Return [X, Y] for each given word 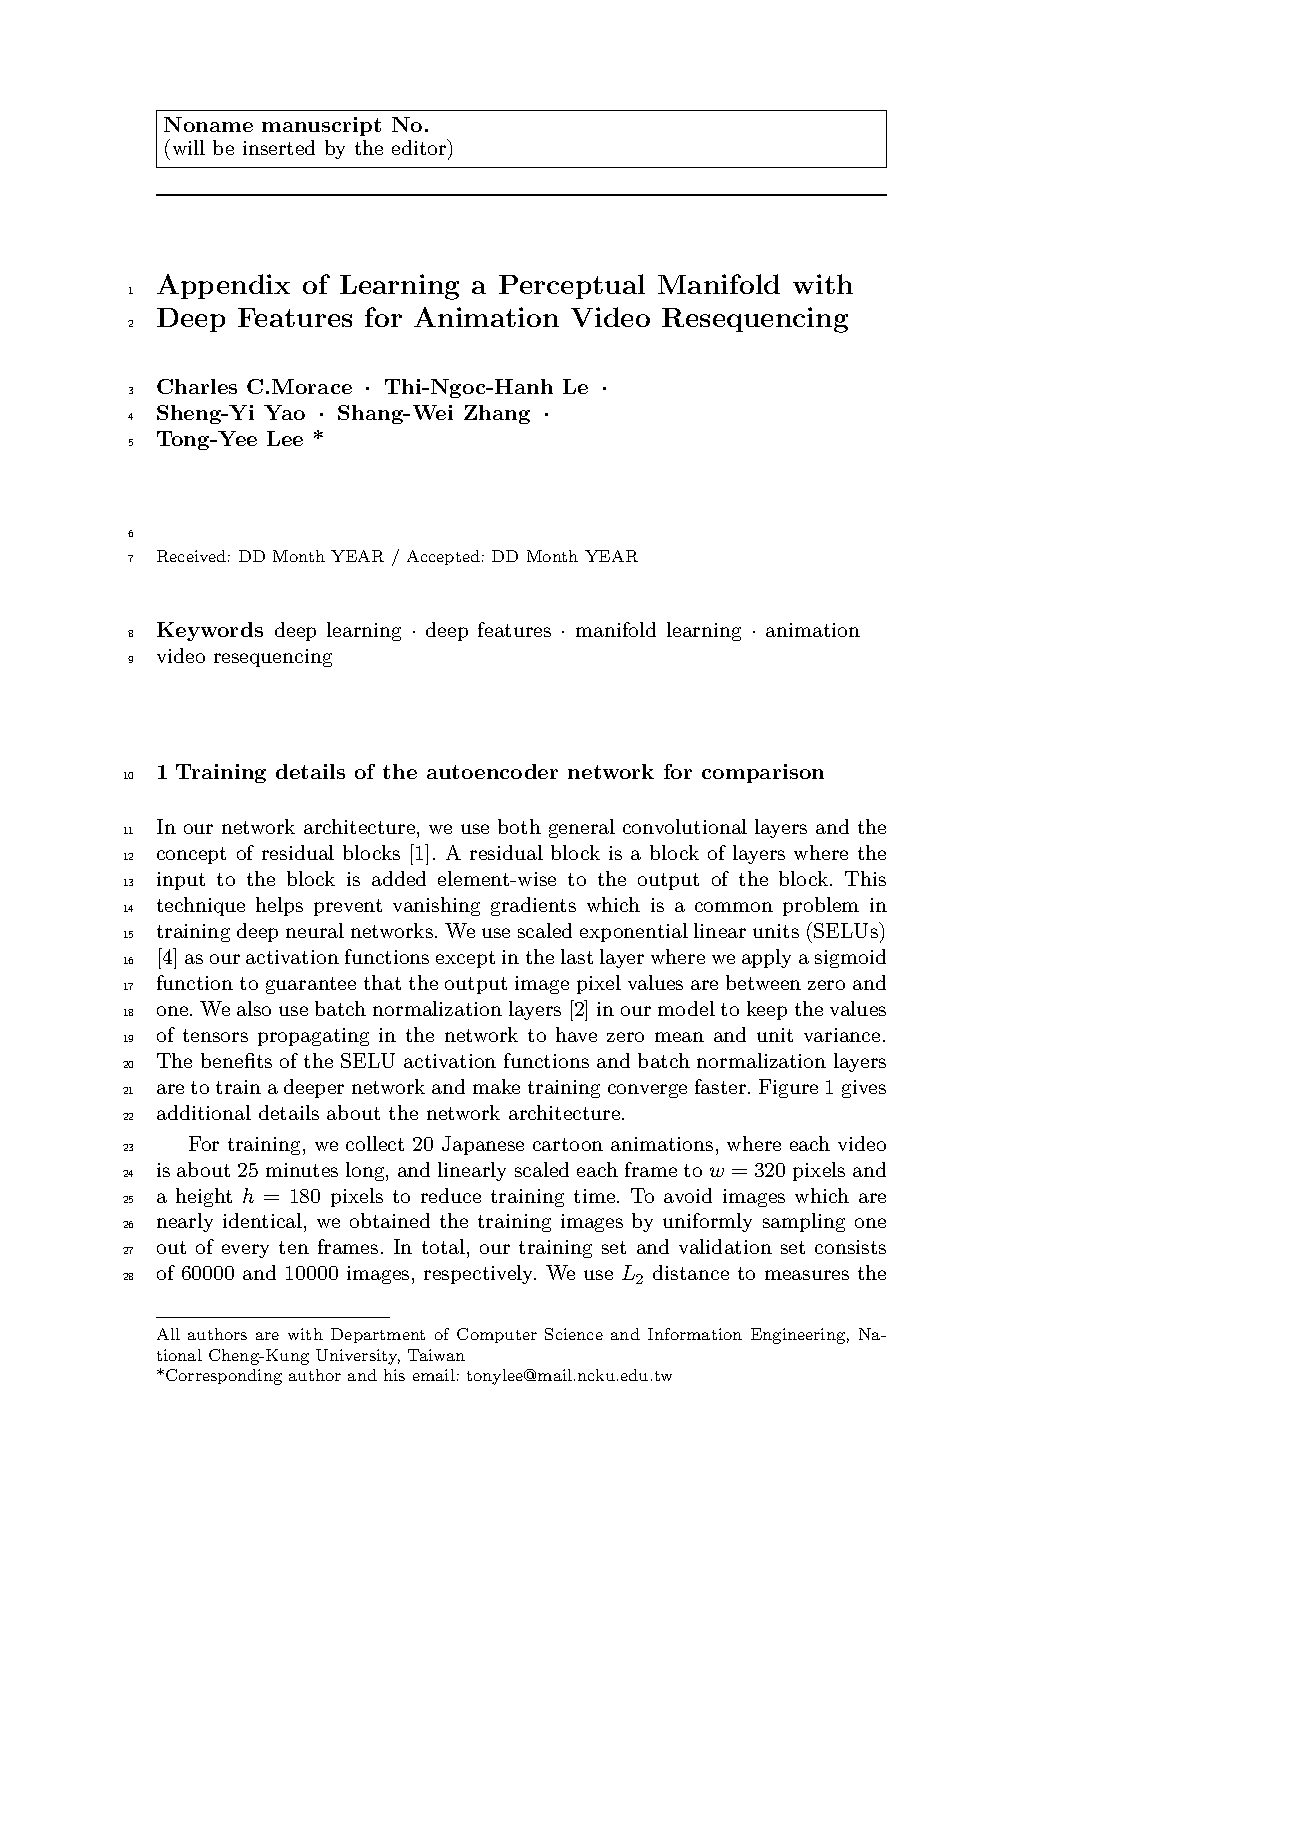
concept [191, 855]
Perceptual [572, 286]
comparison [763, 773]
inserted [279, 147]
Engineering [798, 1336]
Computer [497, 1335]
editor [420, 147]
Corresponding [224, 1377]
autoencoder [492, 771]
